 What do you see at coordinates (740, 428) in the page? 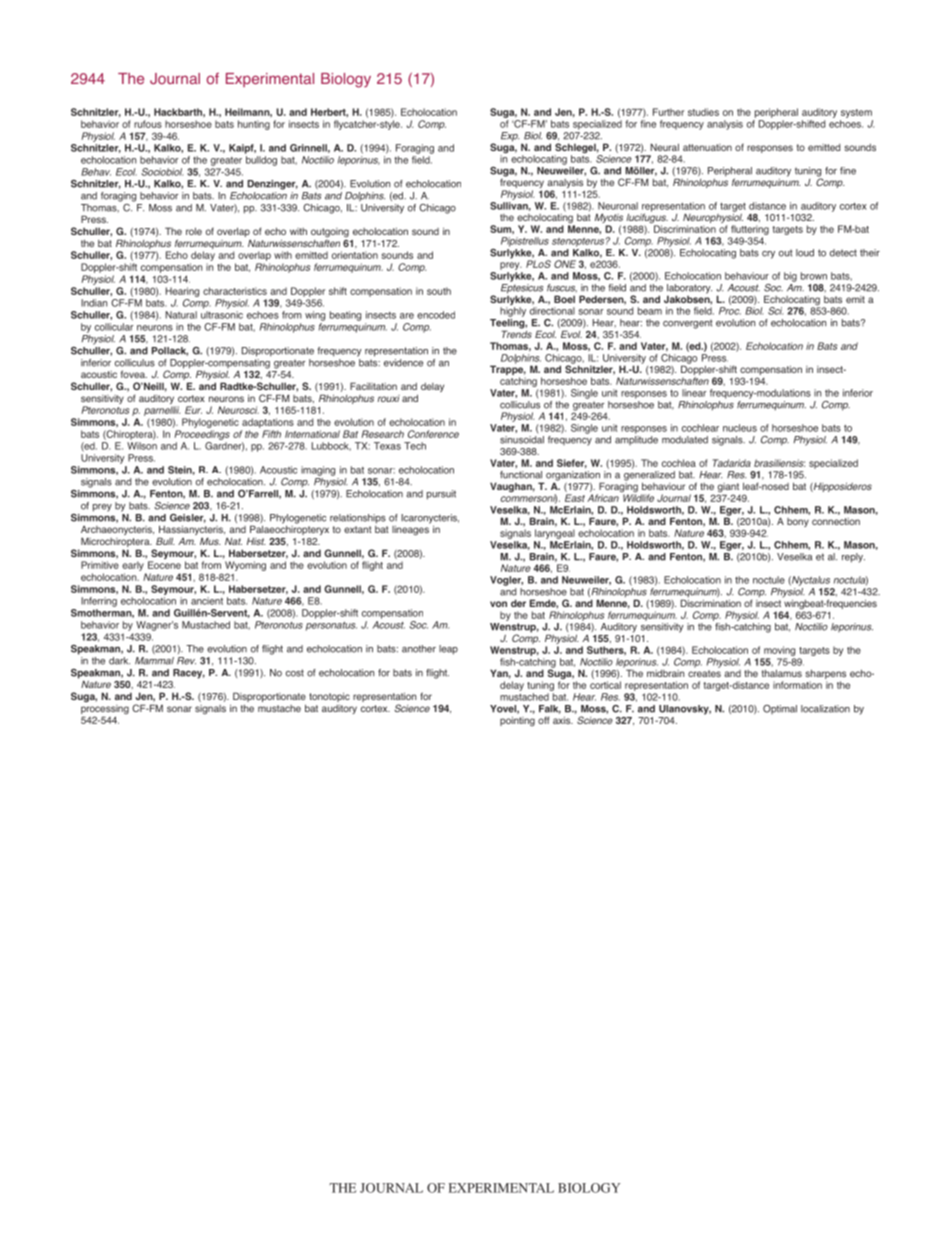
I see `nucleus` at bounding box center [740, 428].
